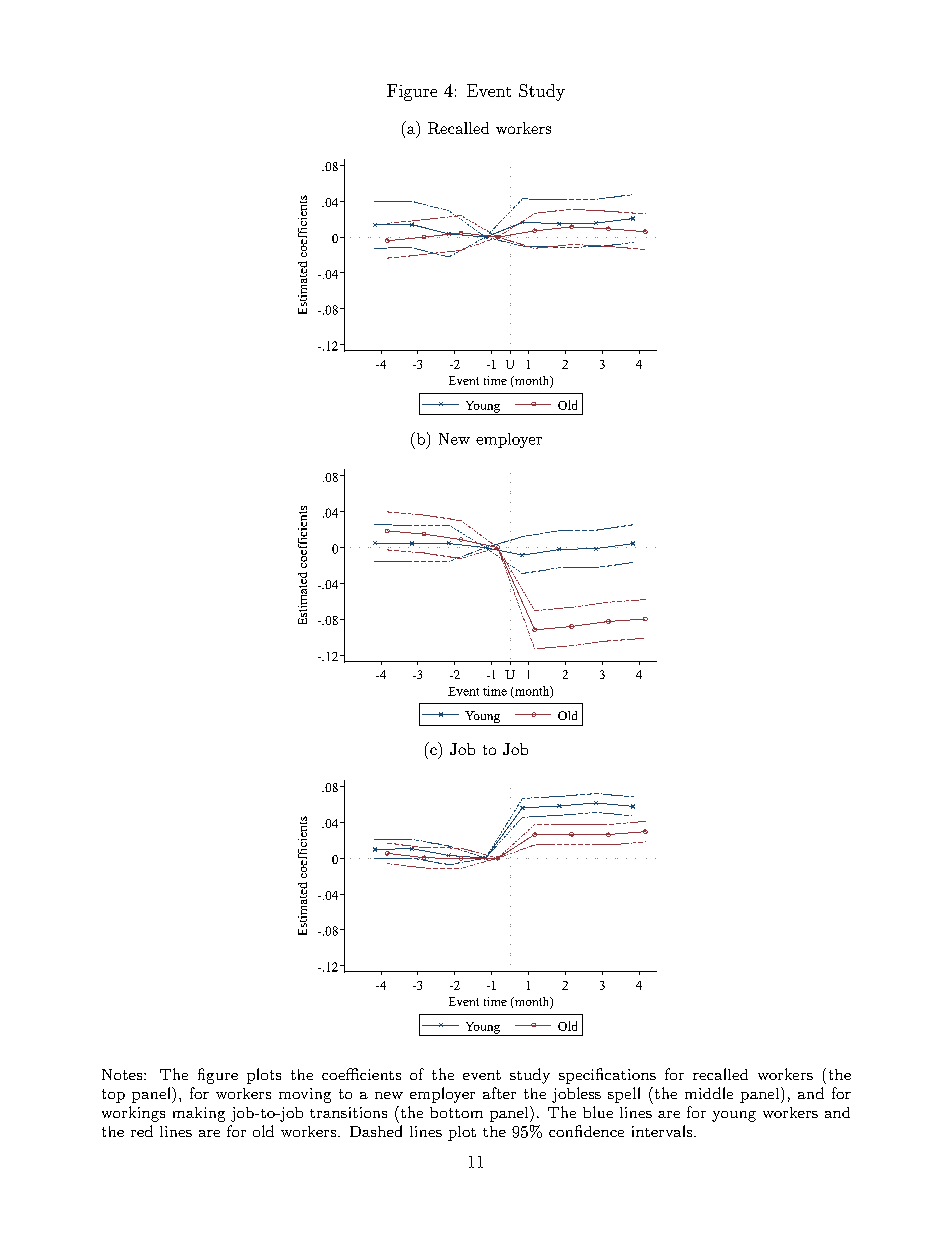 Image resolution: width=952 pixels, height=1233 pixels. What do you see at coordinates (709, 1093) in the screenshot?
I see `middle` at bounding box center [709, 1093].
